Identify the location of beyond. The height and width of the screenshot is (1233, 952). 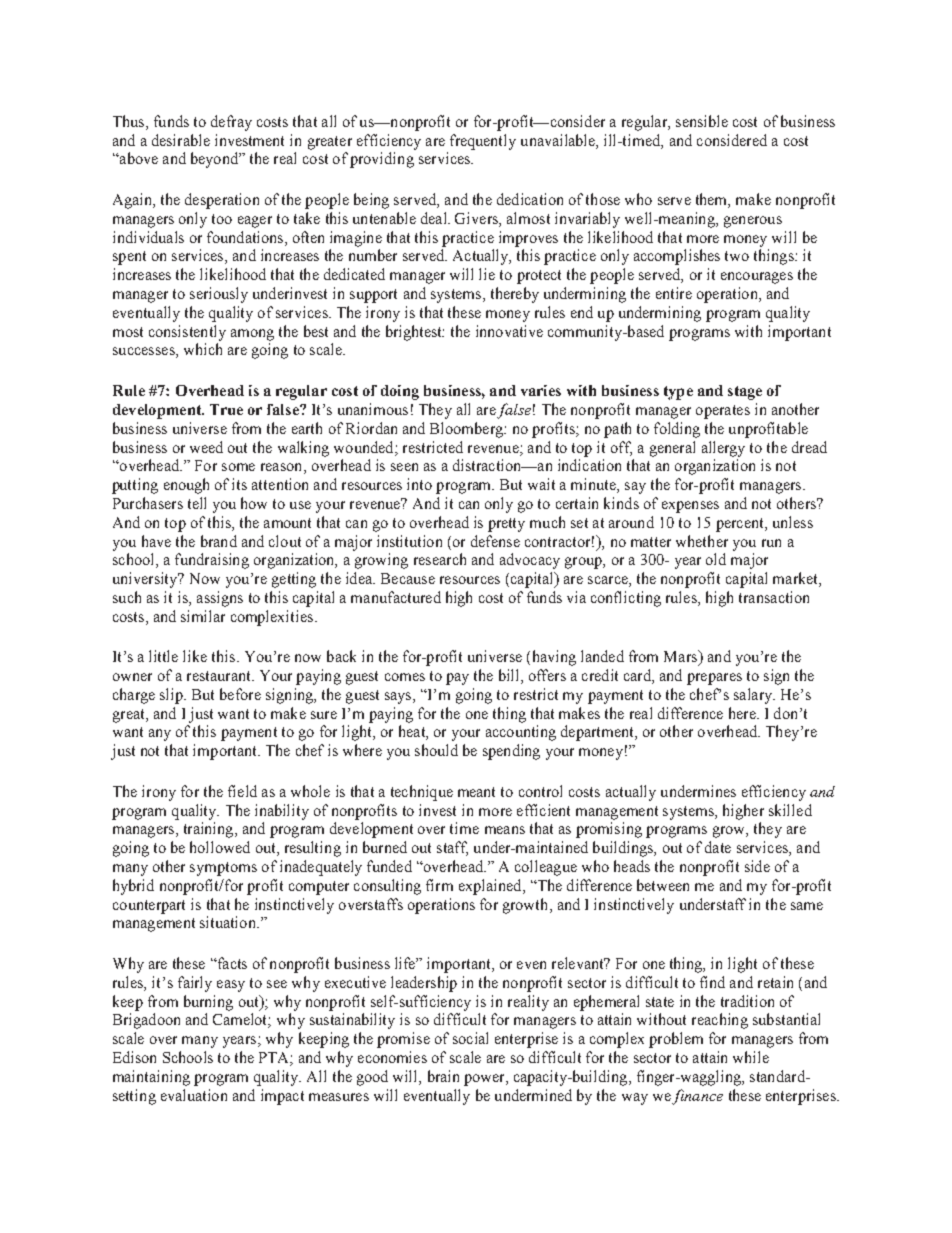
(215, 160).
